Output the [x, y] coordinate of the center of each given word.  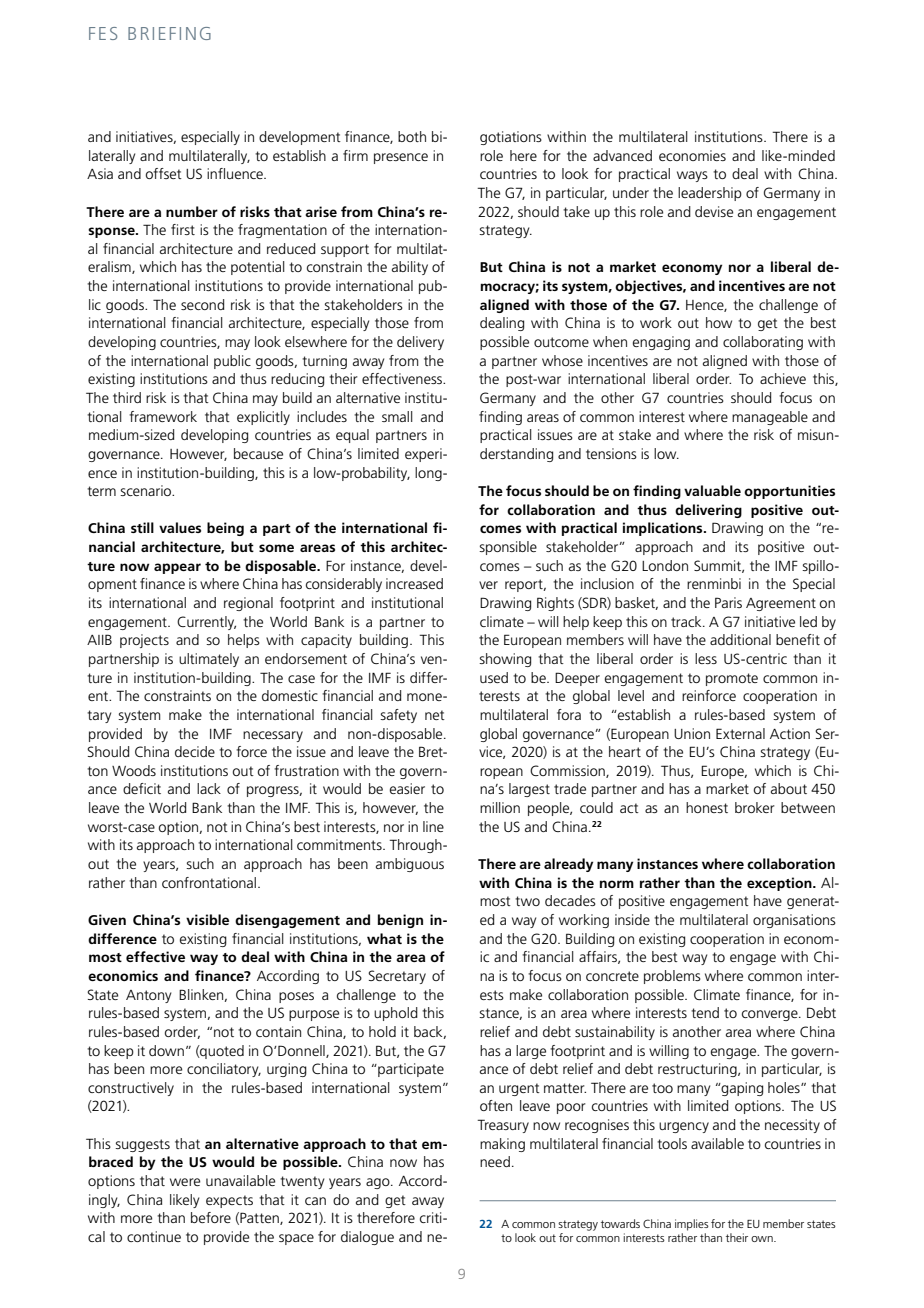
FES [103, 33]
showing [505, 660]
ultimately [209, 660]
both [412, 136]
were [185, 1182]
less [706, 658]
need [495, 1161]
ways [692, 176]
